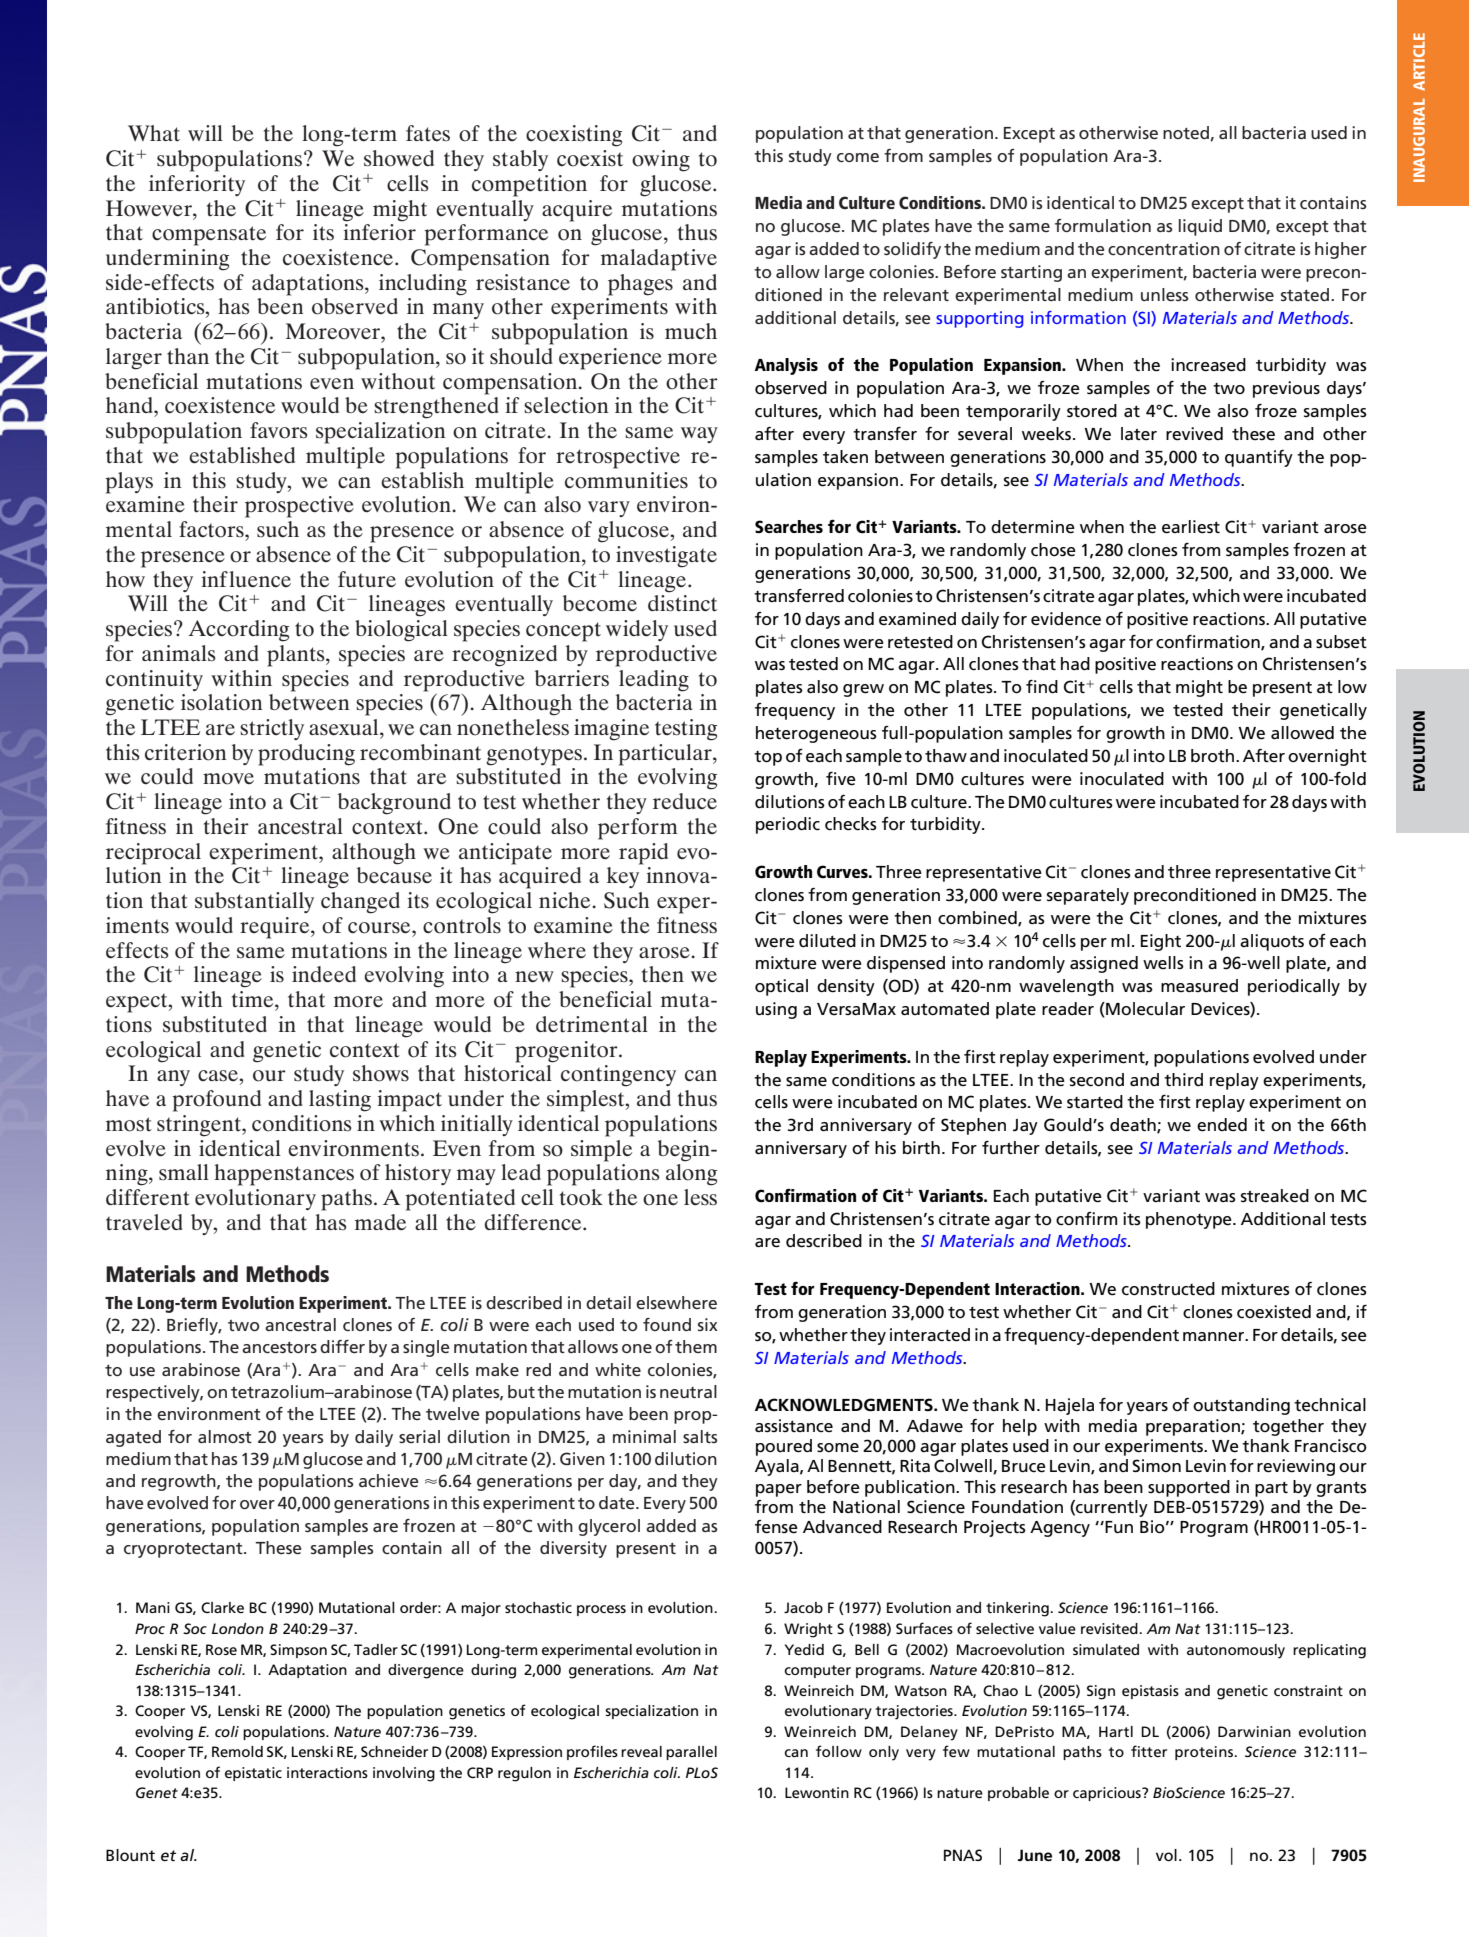 Image resolution: width=1469 pixels, height=1937 pixels. Describe the element at coordinates (209, 236) in the screenshot. I see `compensate` at that location.
